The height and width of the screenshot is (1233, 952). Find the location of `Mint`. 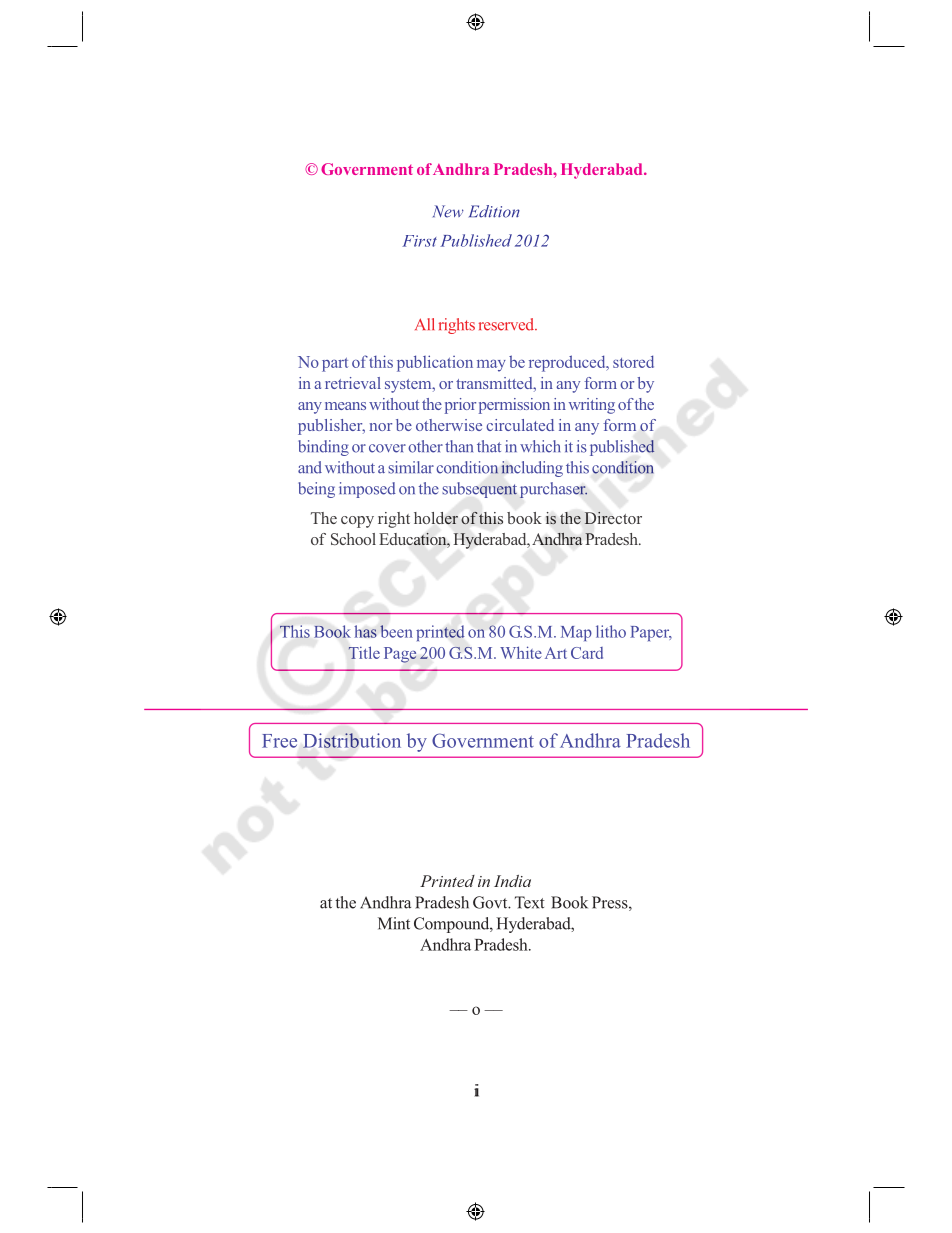

Mint is located at coordinates (394, 923).
